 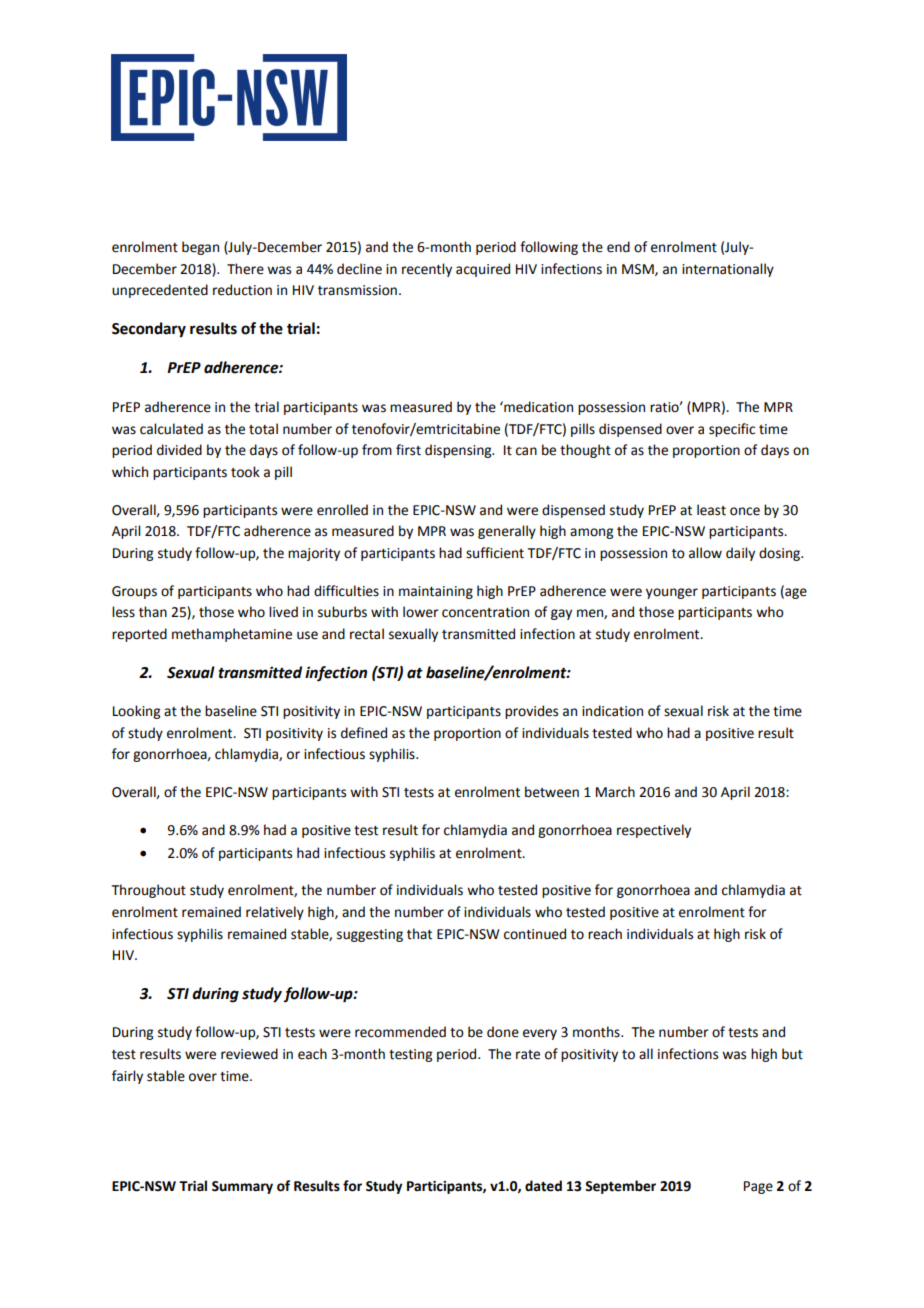 I want to click on internationally, so click(x=728, y=270).
